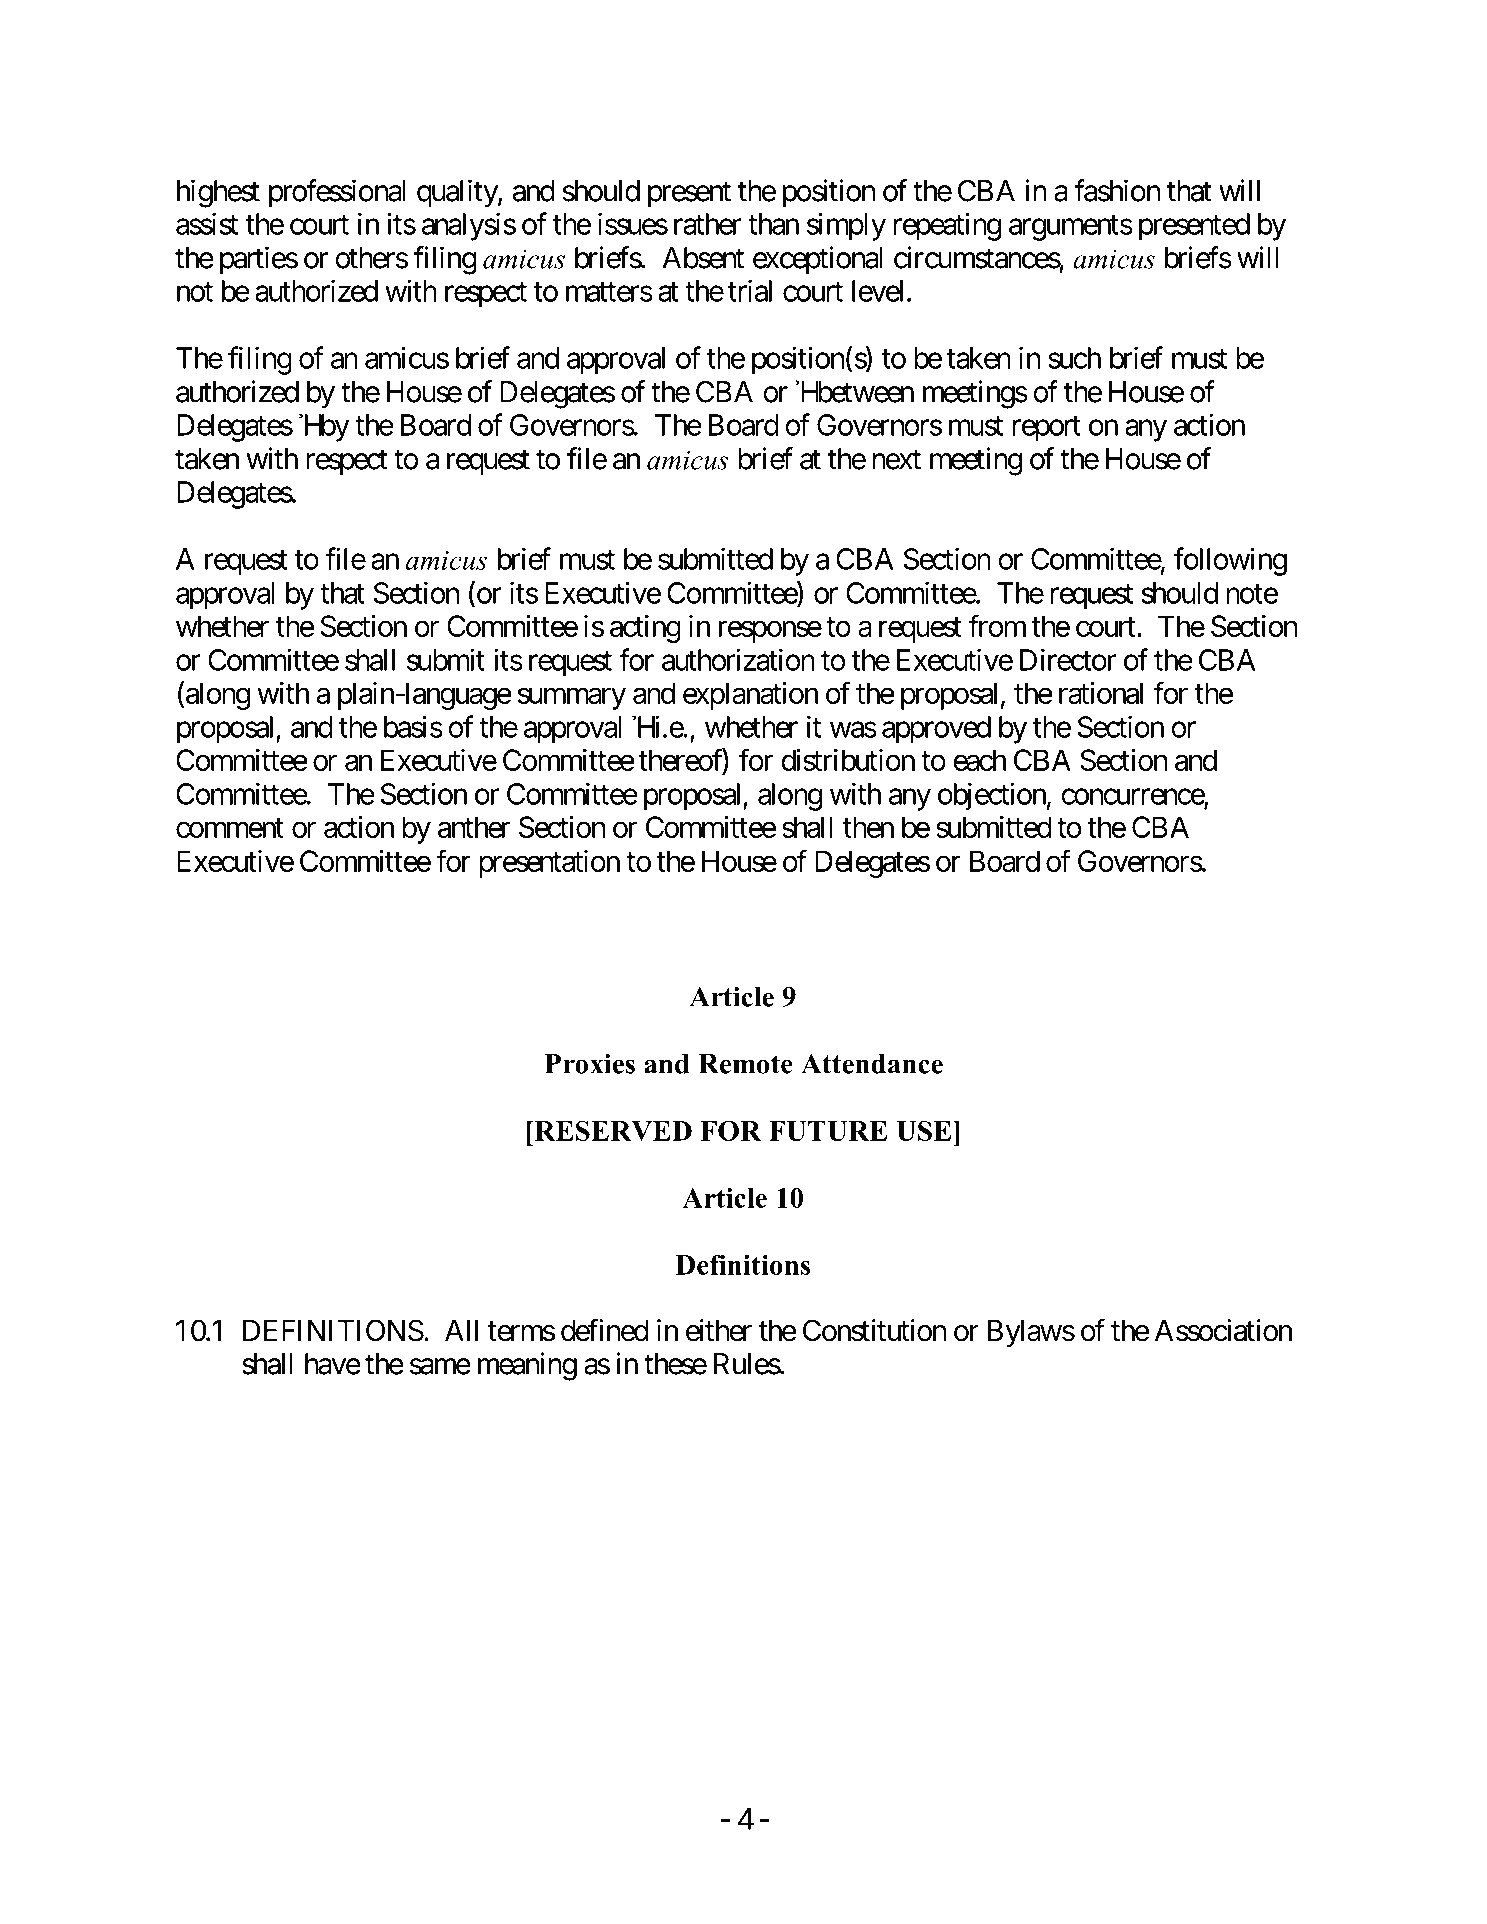 Image resolution: width=1487 pixels, height=1924 pixels. What do you see at coordinates (707, 224) in the image?
I see `rather` at bounding box center [707, 224].
